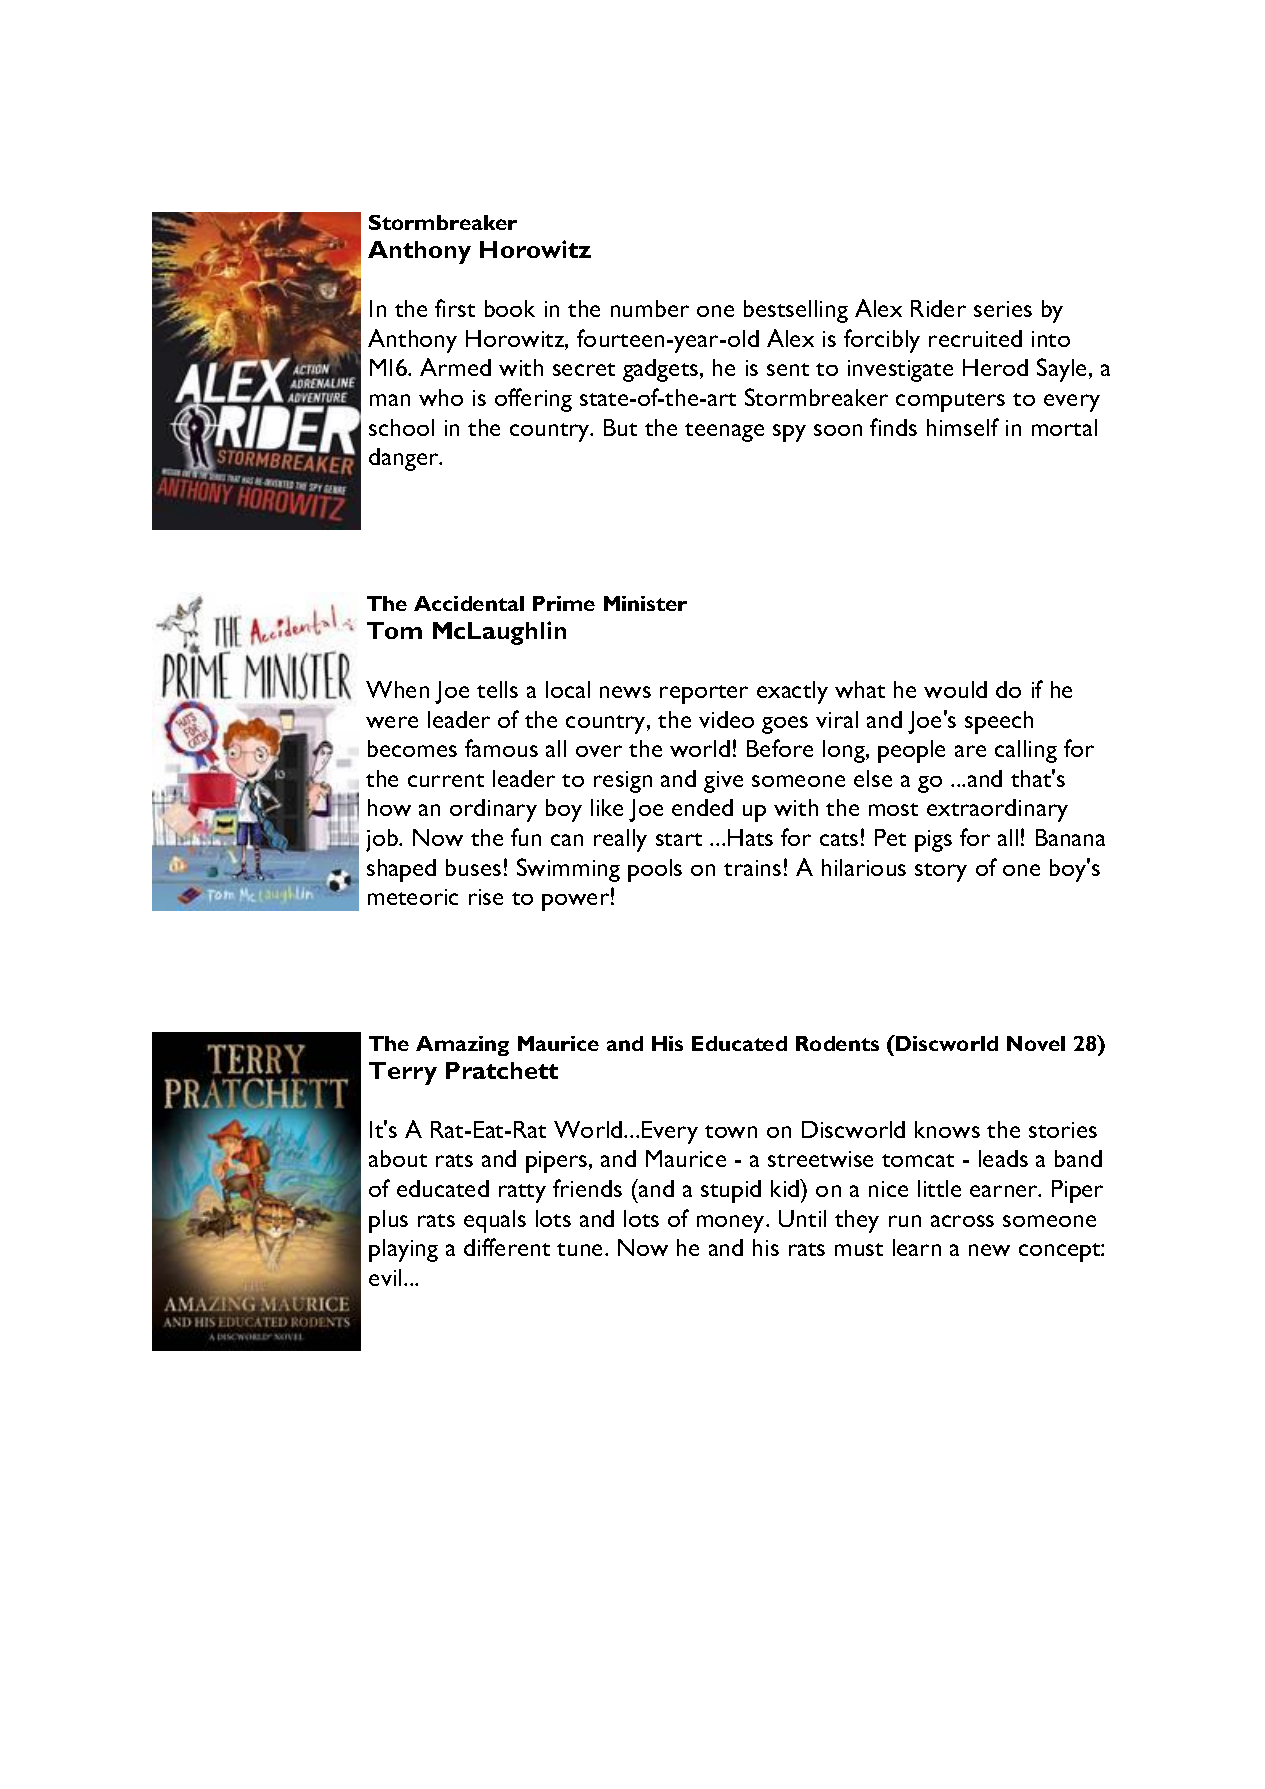 This screenshot has height=1789, width=1265. I want to click on money, so click(732, 1224).
